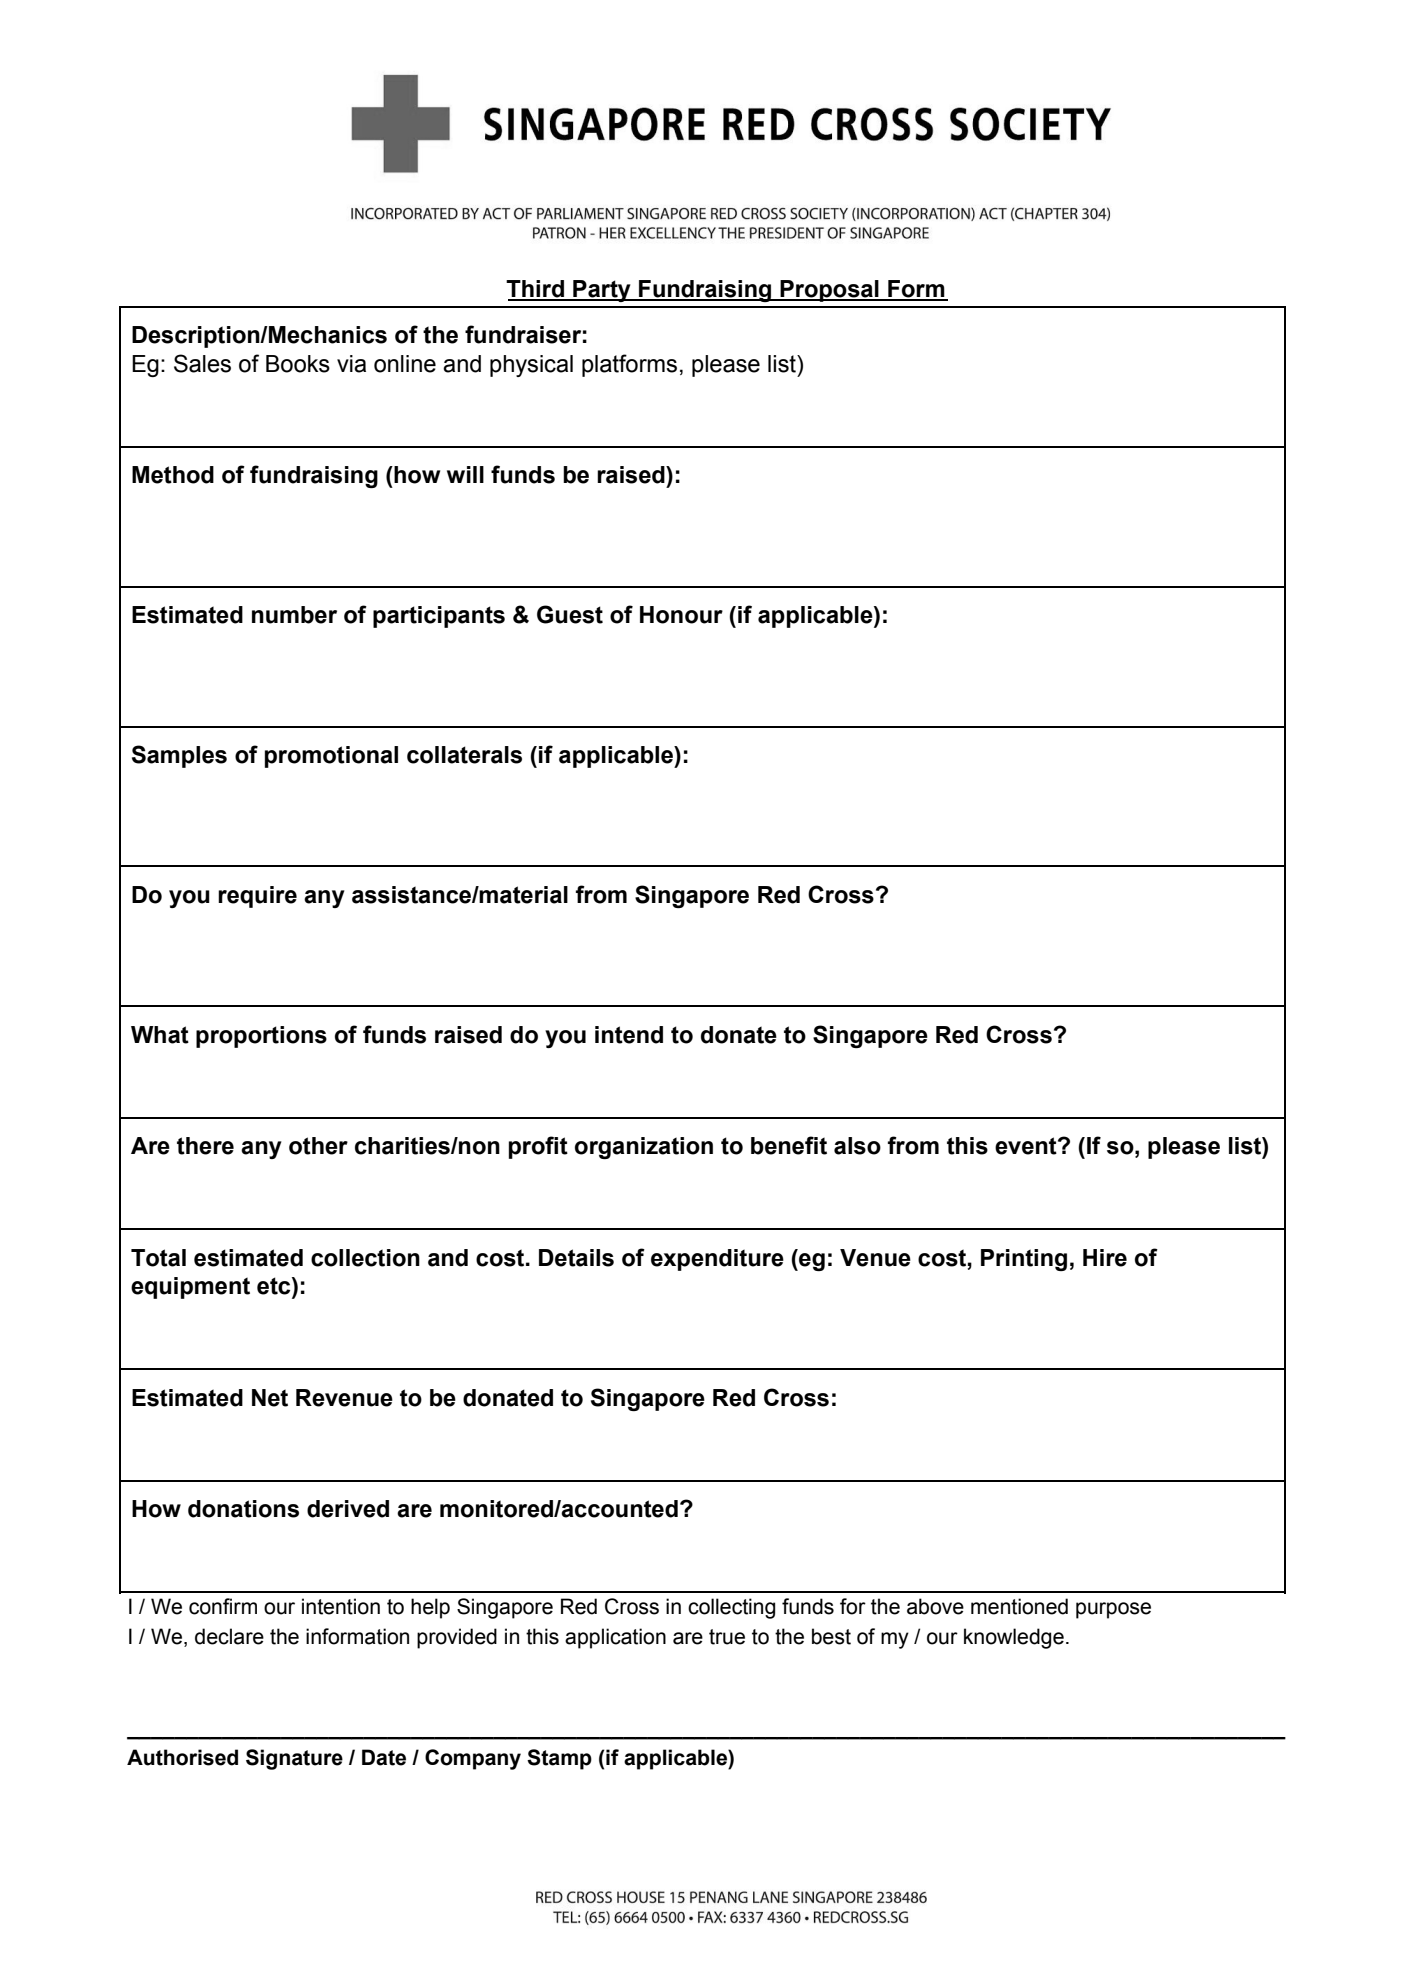 The width and height of the image is (1406, 1988). I want to click on Stamp, so click(559, 1759).
